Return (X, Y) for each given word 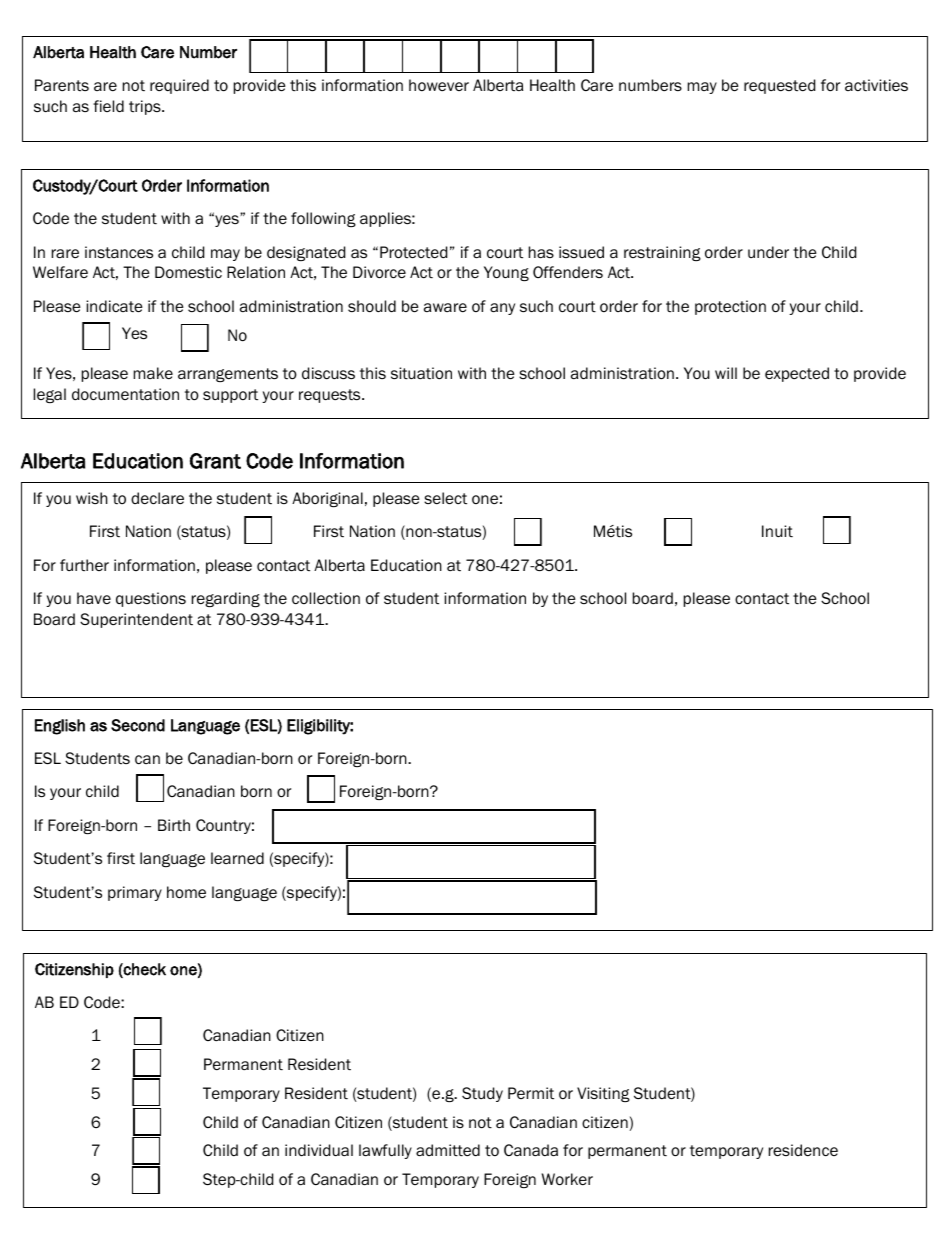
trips (146, 107)
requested (779, 86)
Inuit (777, 531)
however (439, 85)
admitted (448, 1150)
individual (319, 1150)
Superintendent (136, 620)
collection (326, 598)
